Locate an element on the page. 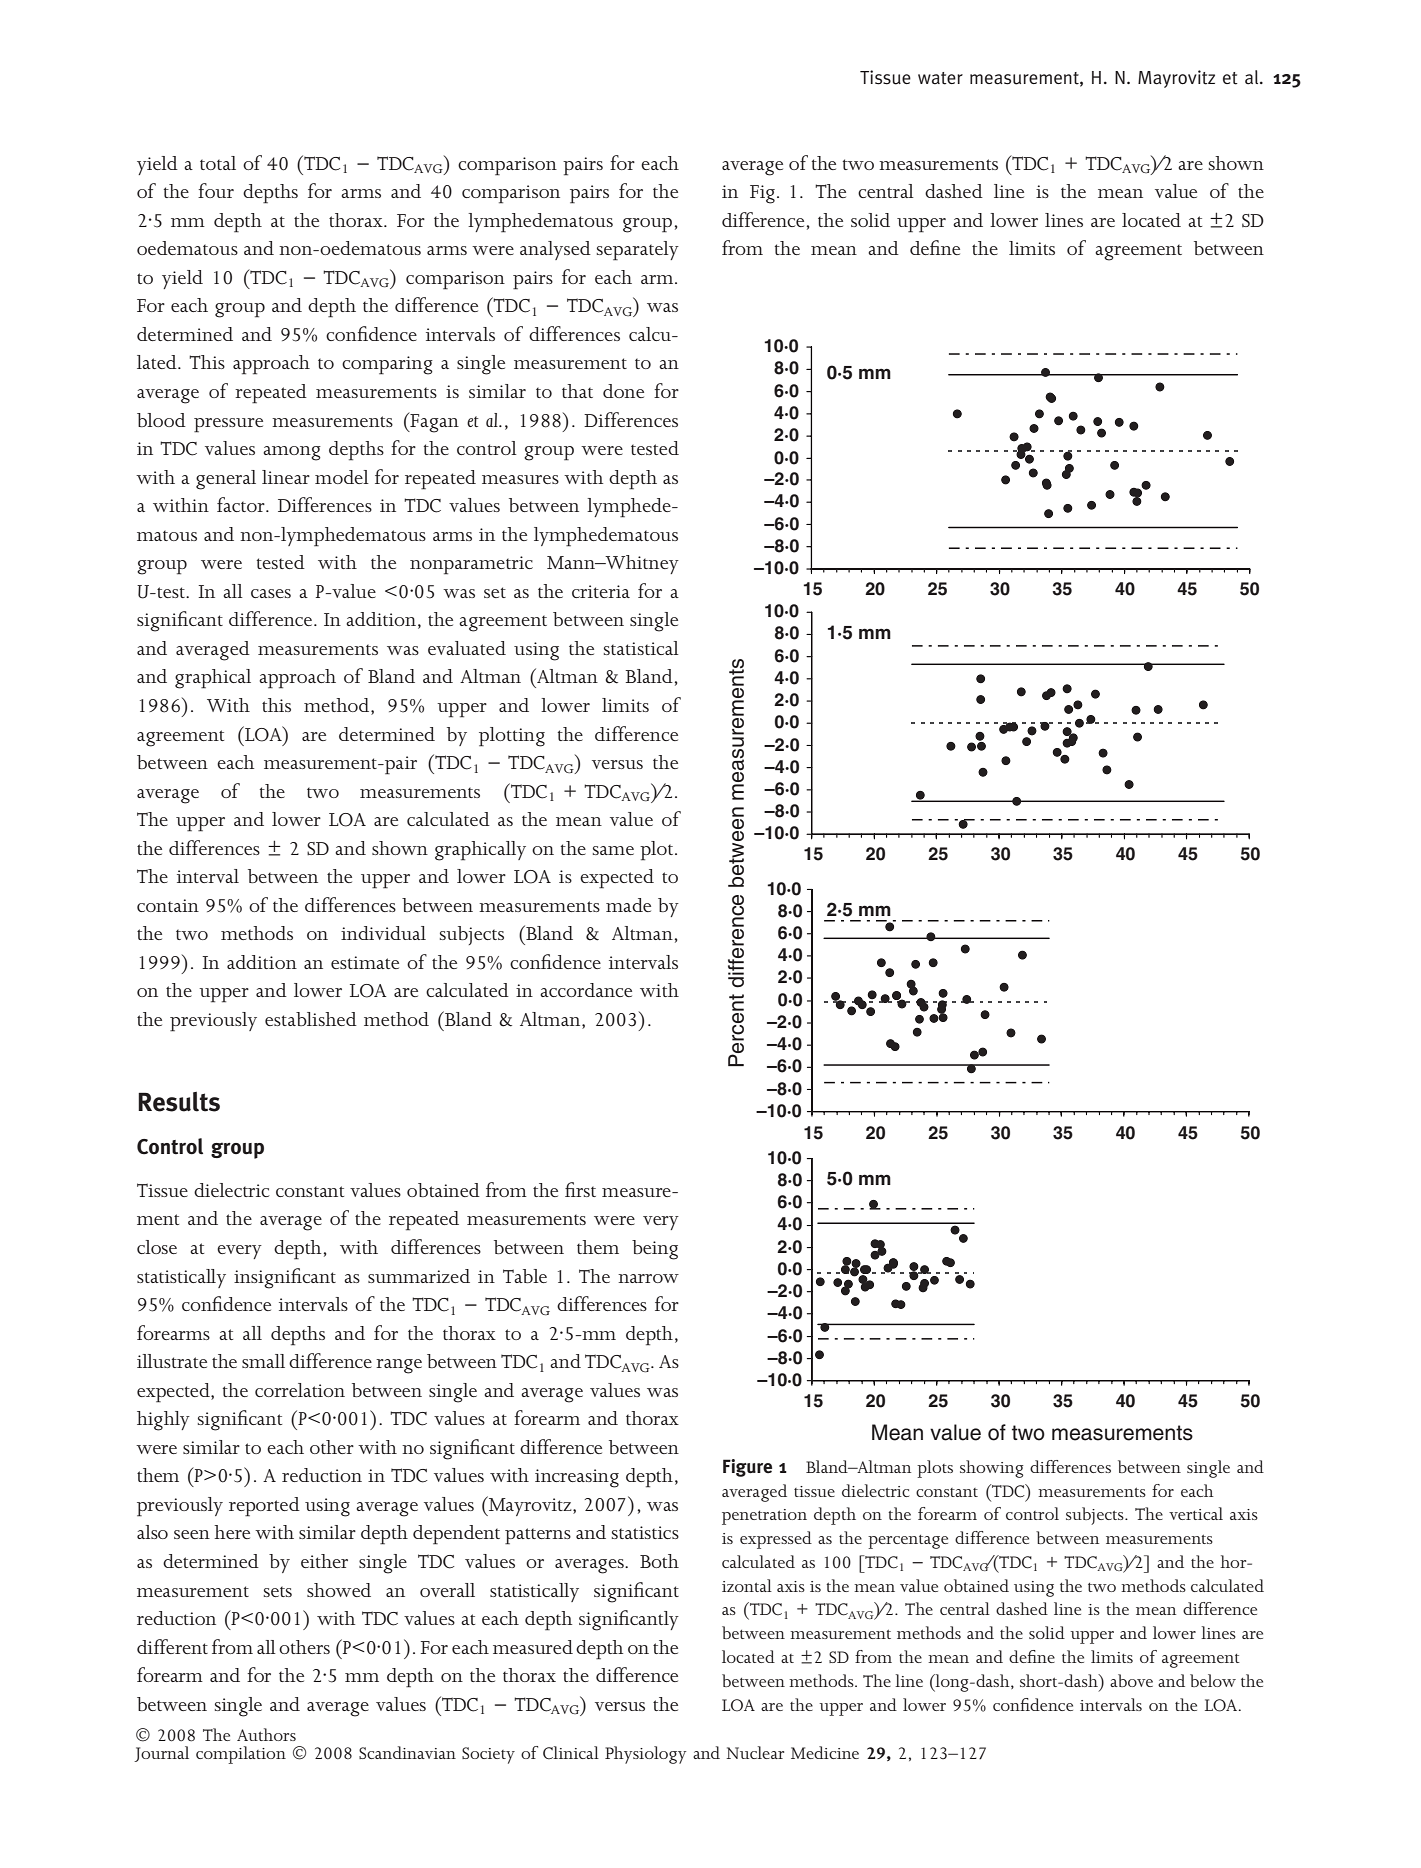 This page has height=1868, width=1421. Physiology is located at coordinates (645, 1755).
